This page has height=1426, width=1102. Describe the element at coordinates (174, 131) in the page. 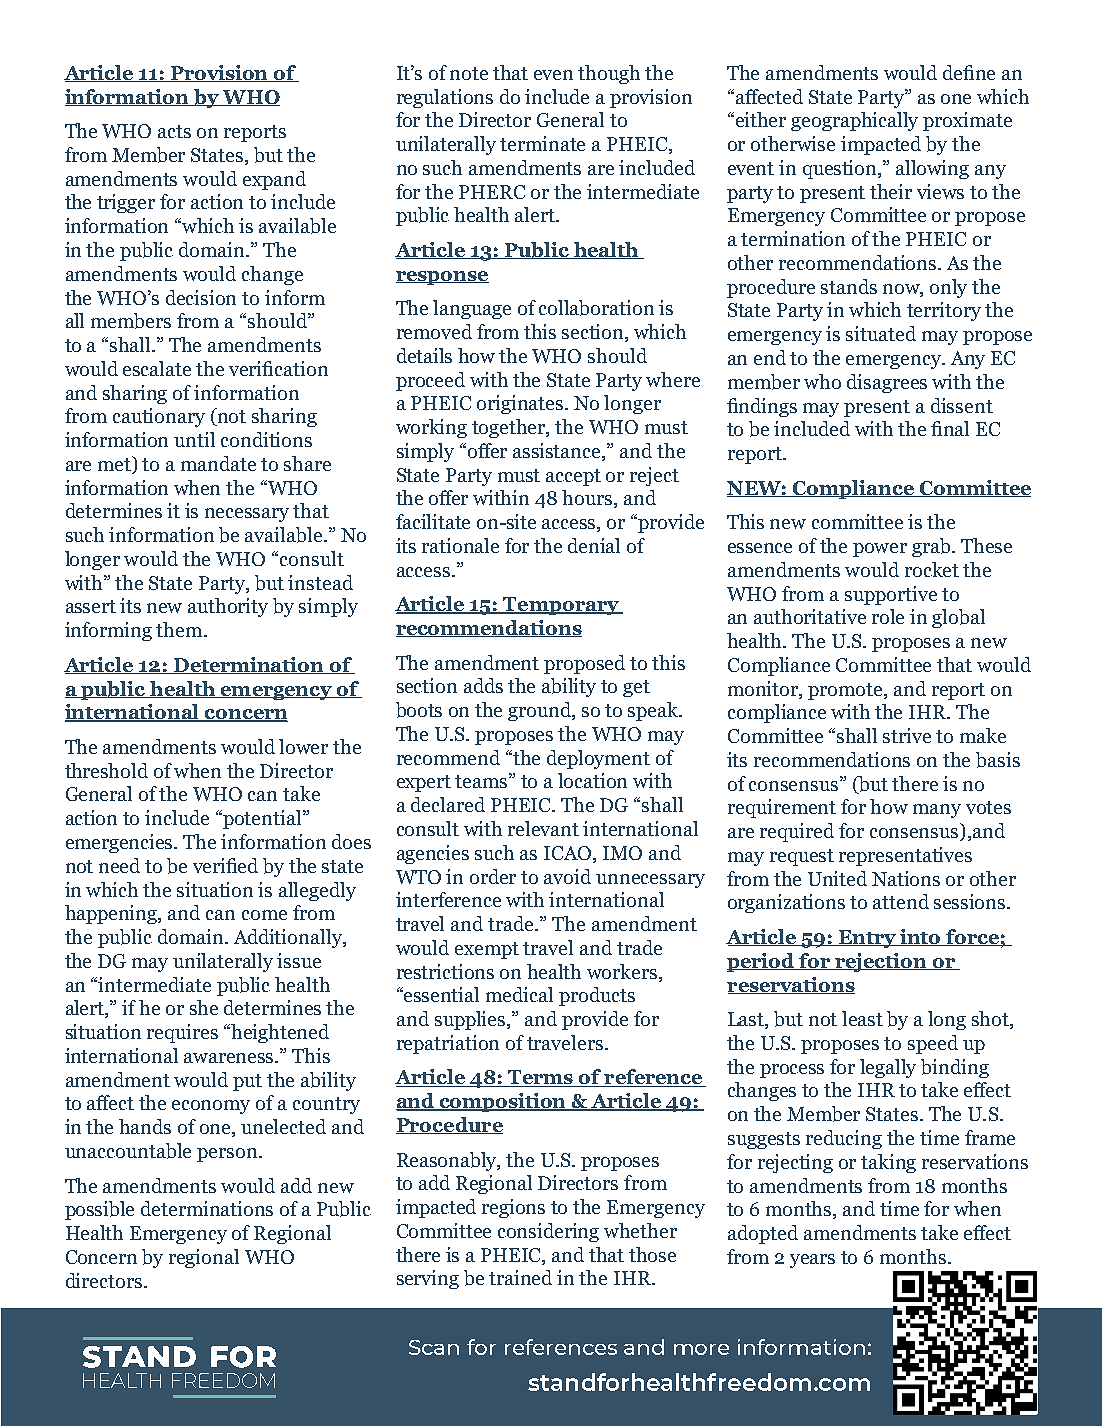

I see `acts` at that location.
